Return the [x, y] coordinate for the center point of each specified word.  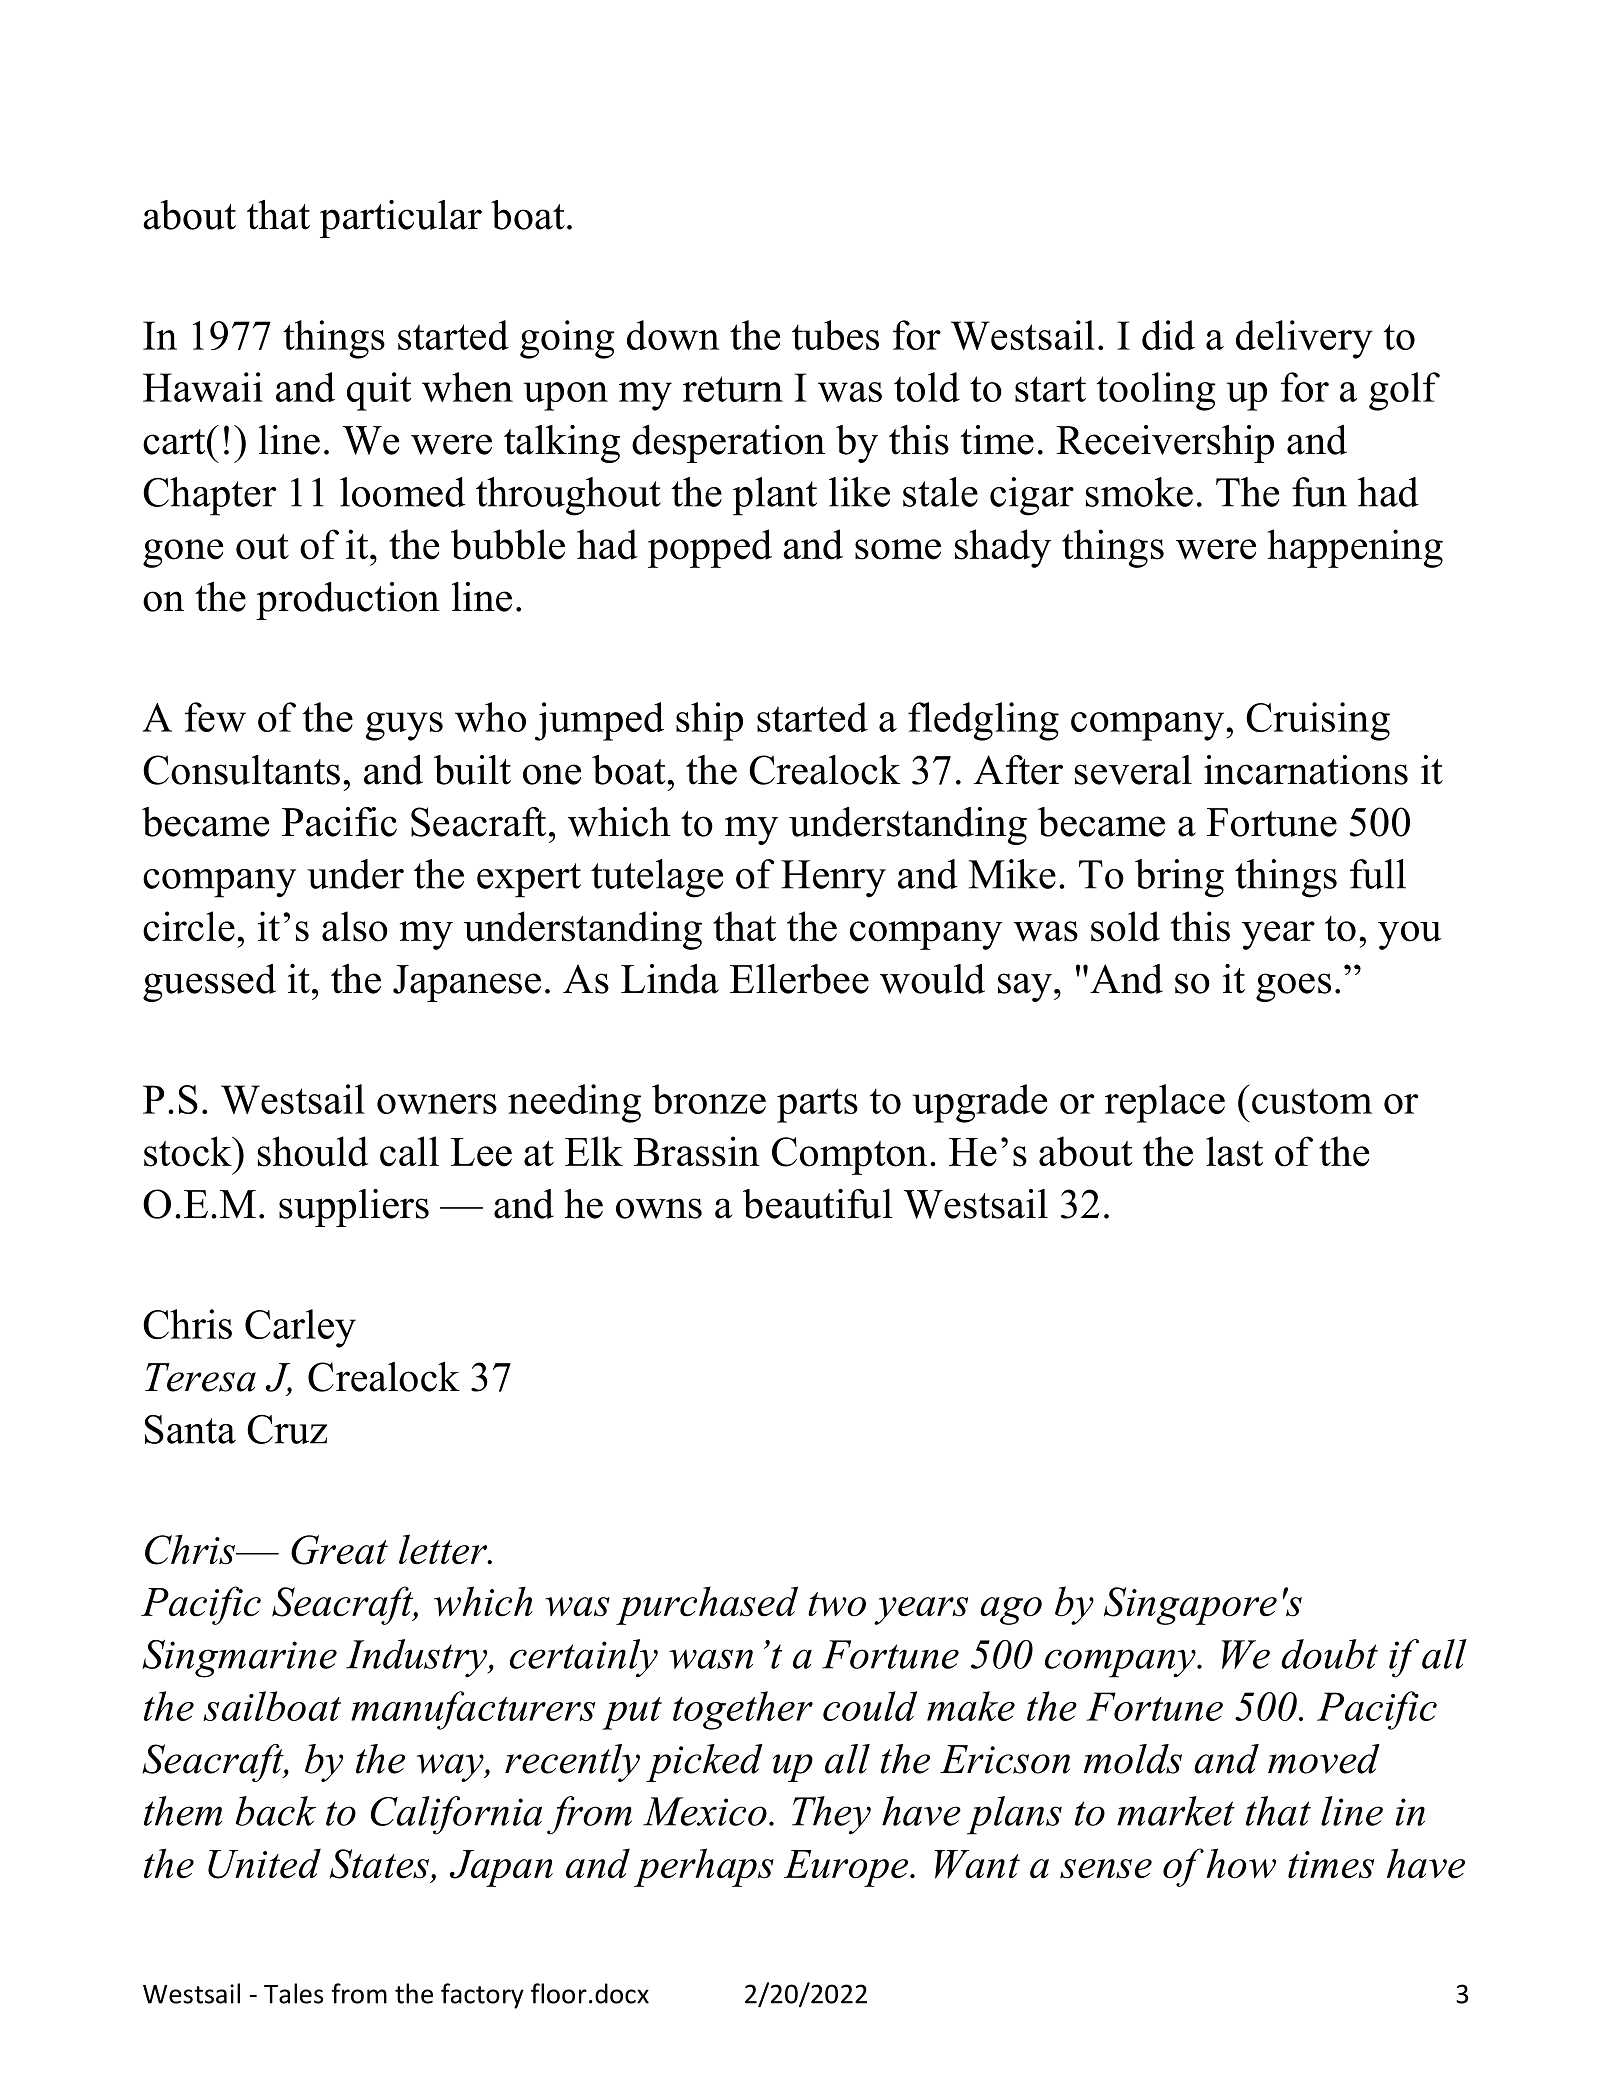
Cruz [287, 1429]
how [1241, 1863]
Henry [833, 879]
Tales [293, 1993]
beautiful [818, 1204]
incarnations [1306, 770]
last [1234, 1151]
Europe [847, 1868]
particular [401, 219]
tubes [835, 335]
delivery [1304, 339]
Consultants [241, 770]
